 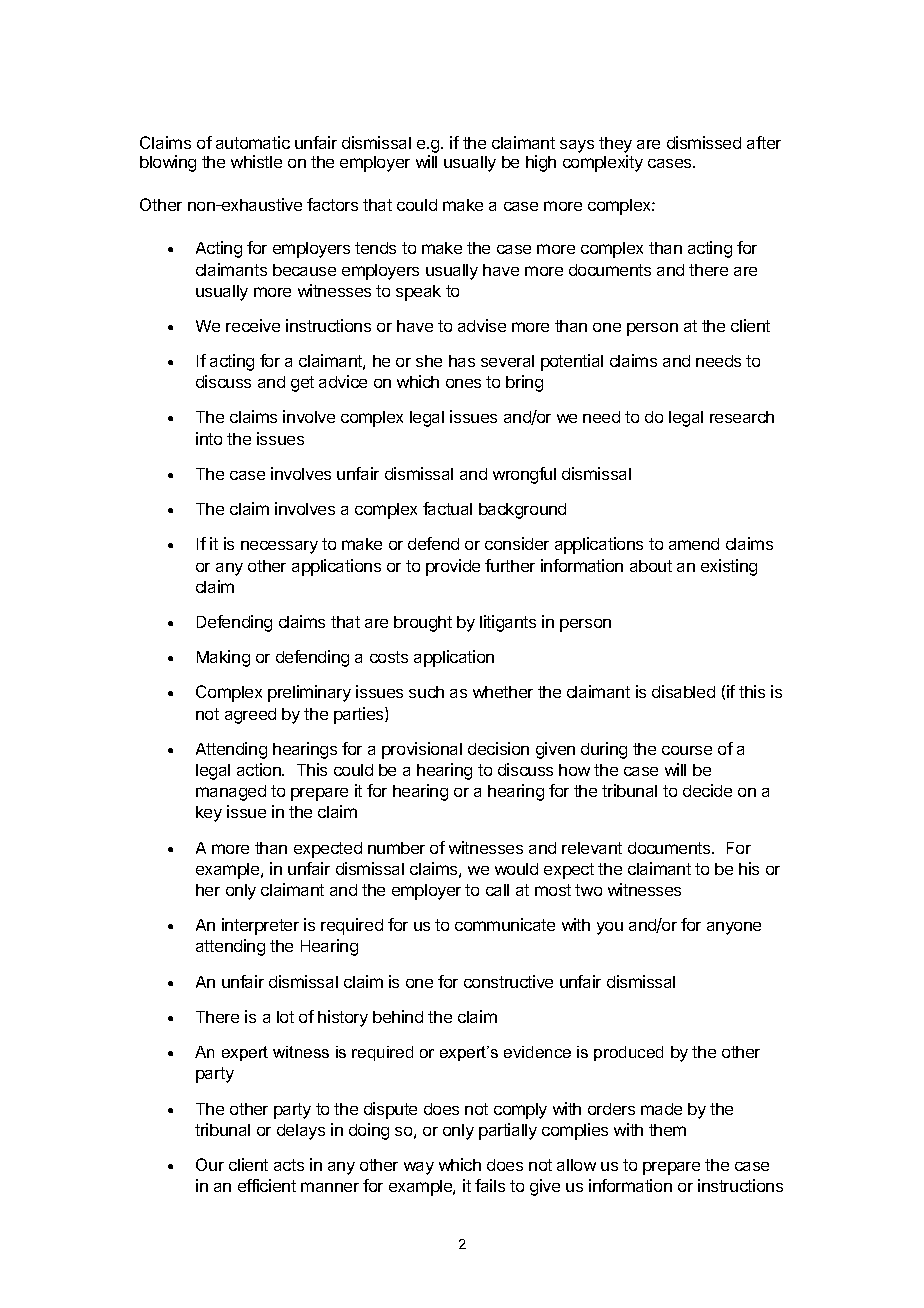 I want to click on automatic, so click(x=253, y=142).
